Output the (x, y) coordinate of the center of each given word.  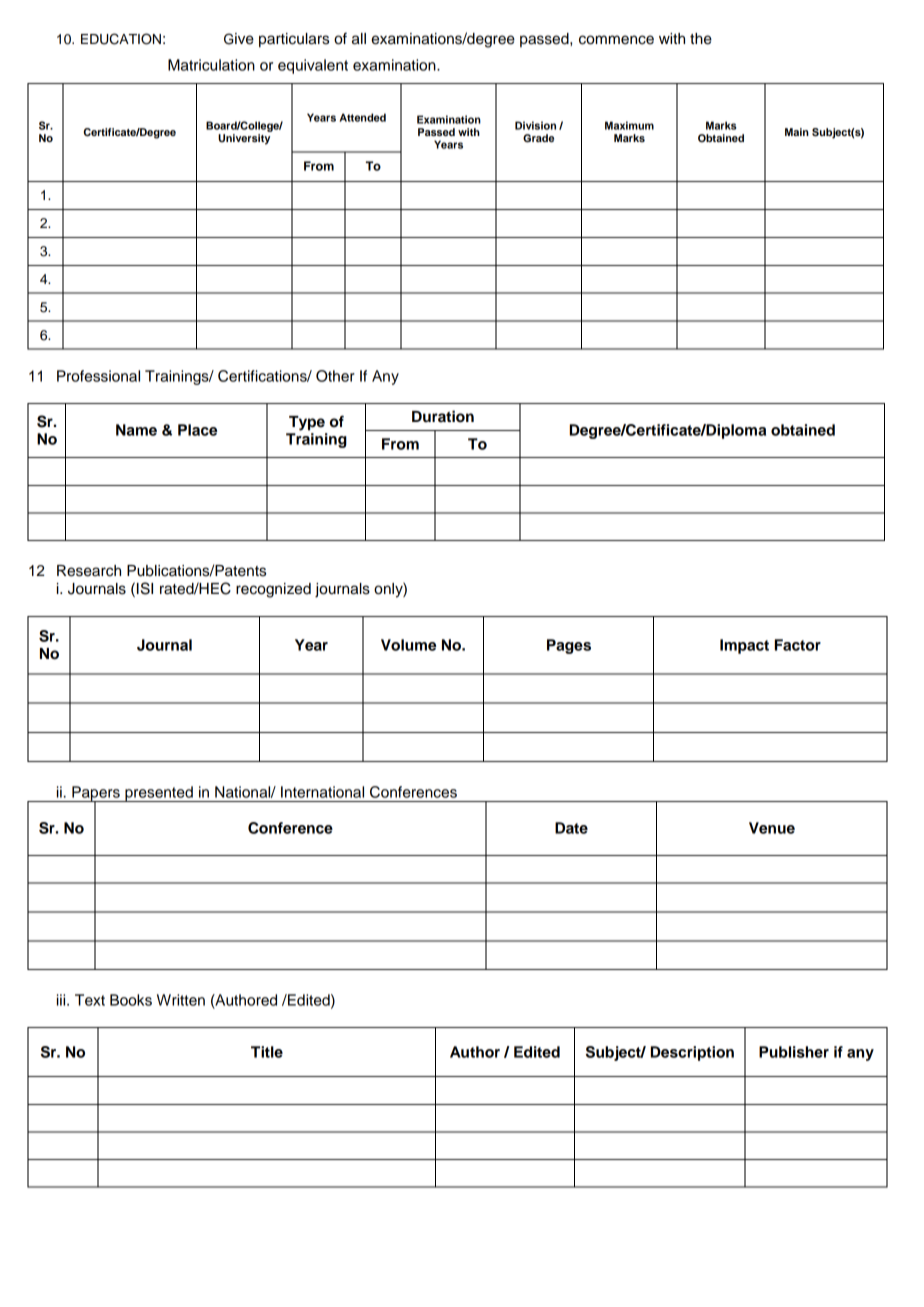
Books (131, 1000)
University (244, 139)
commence (616, 40)
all (359, 39)
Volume (408, 645)
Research (89, 571)
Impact (744, 646)
